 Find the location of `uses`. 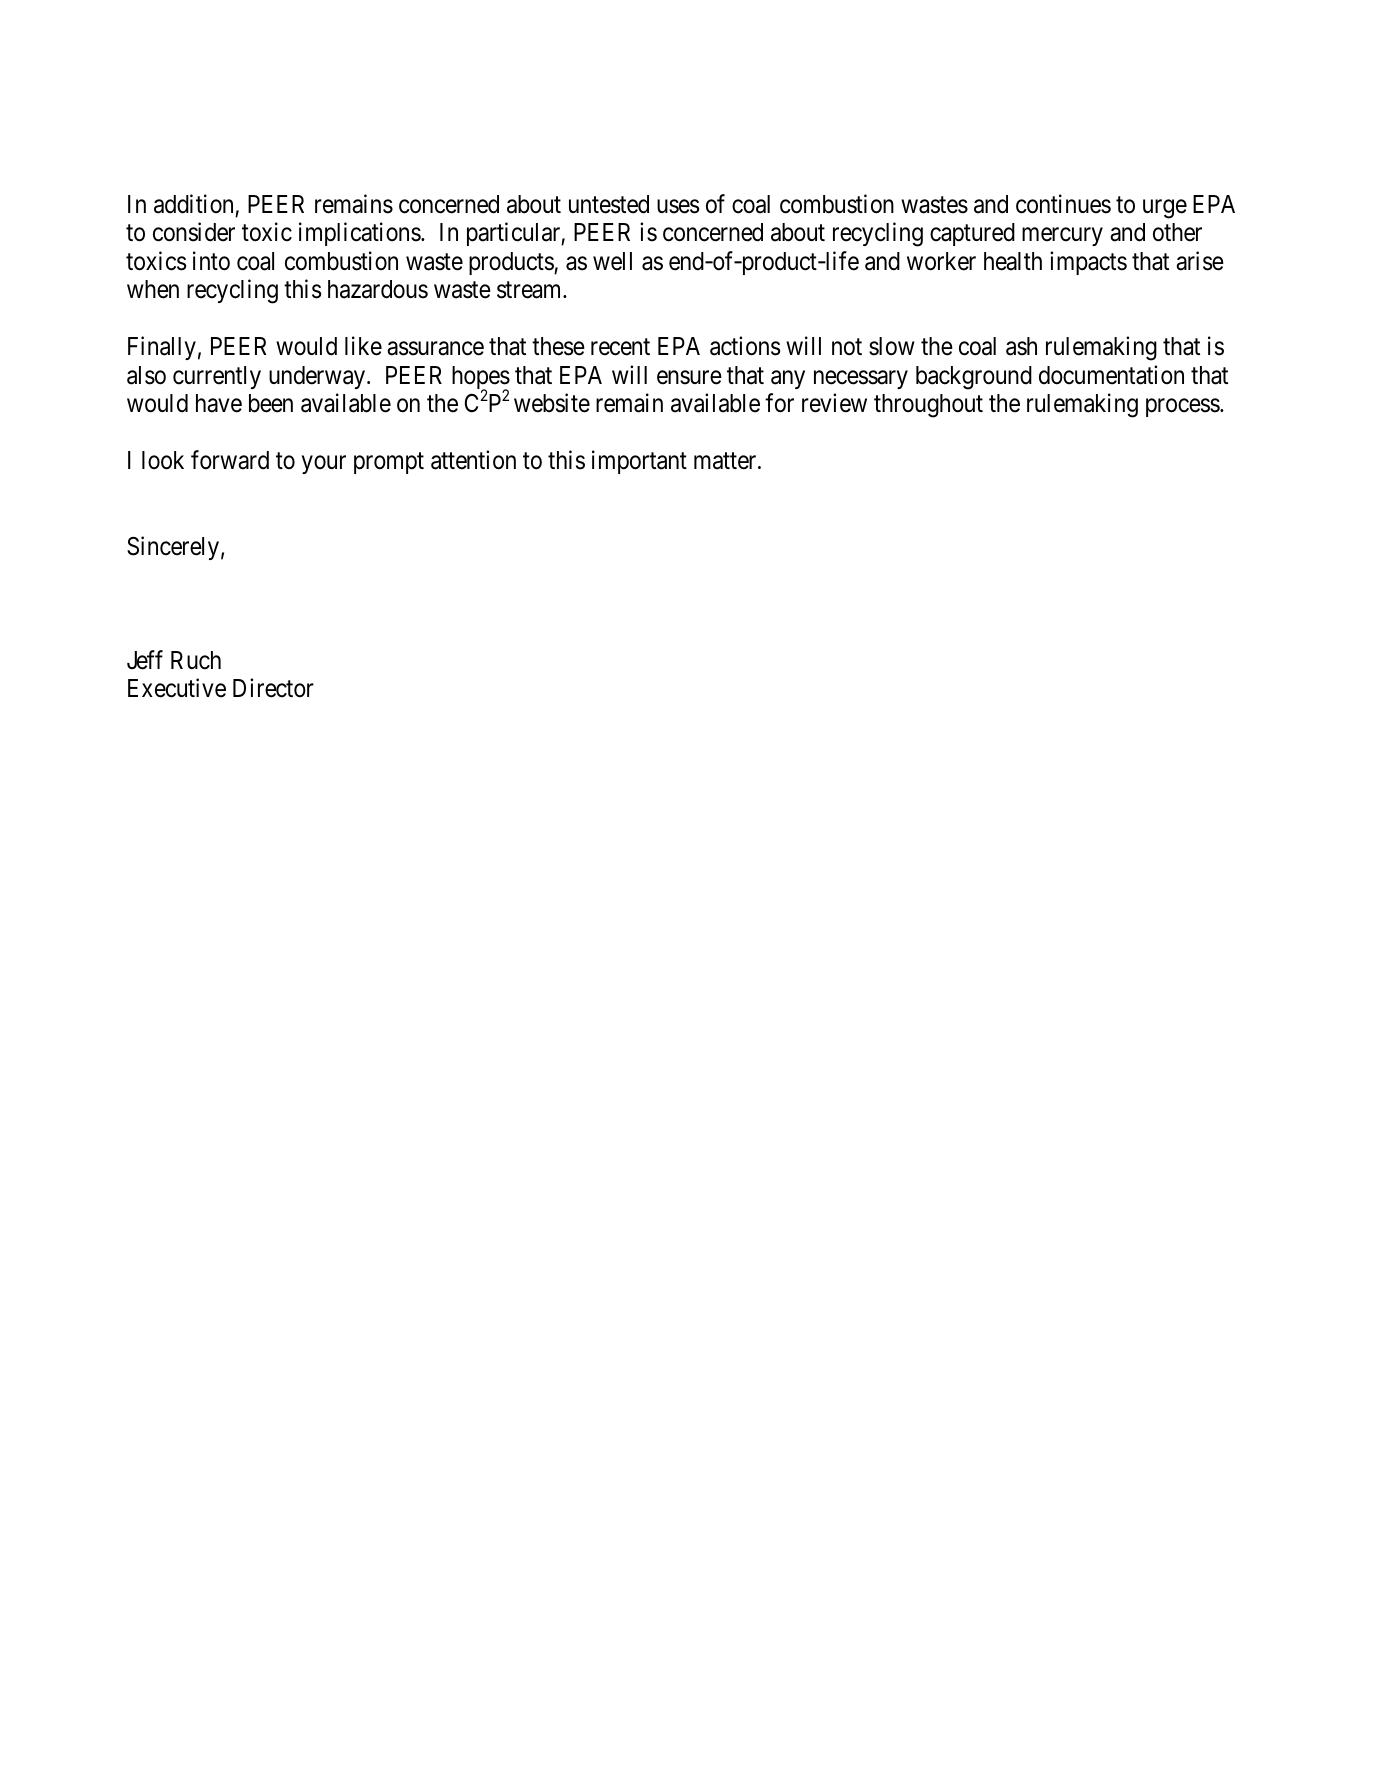

uses is located at coordinates (678, 207).
